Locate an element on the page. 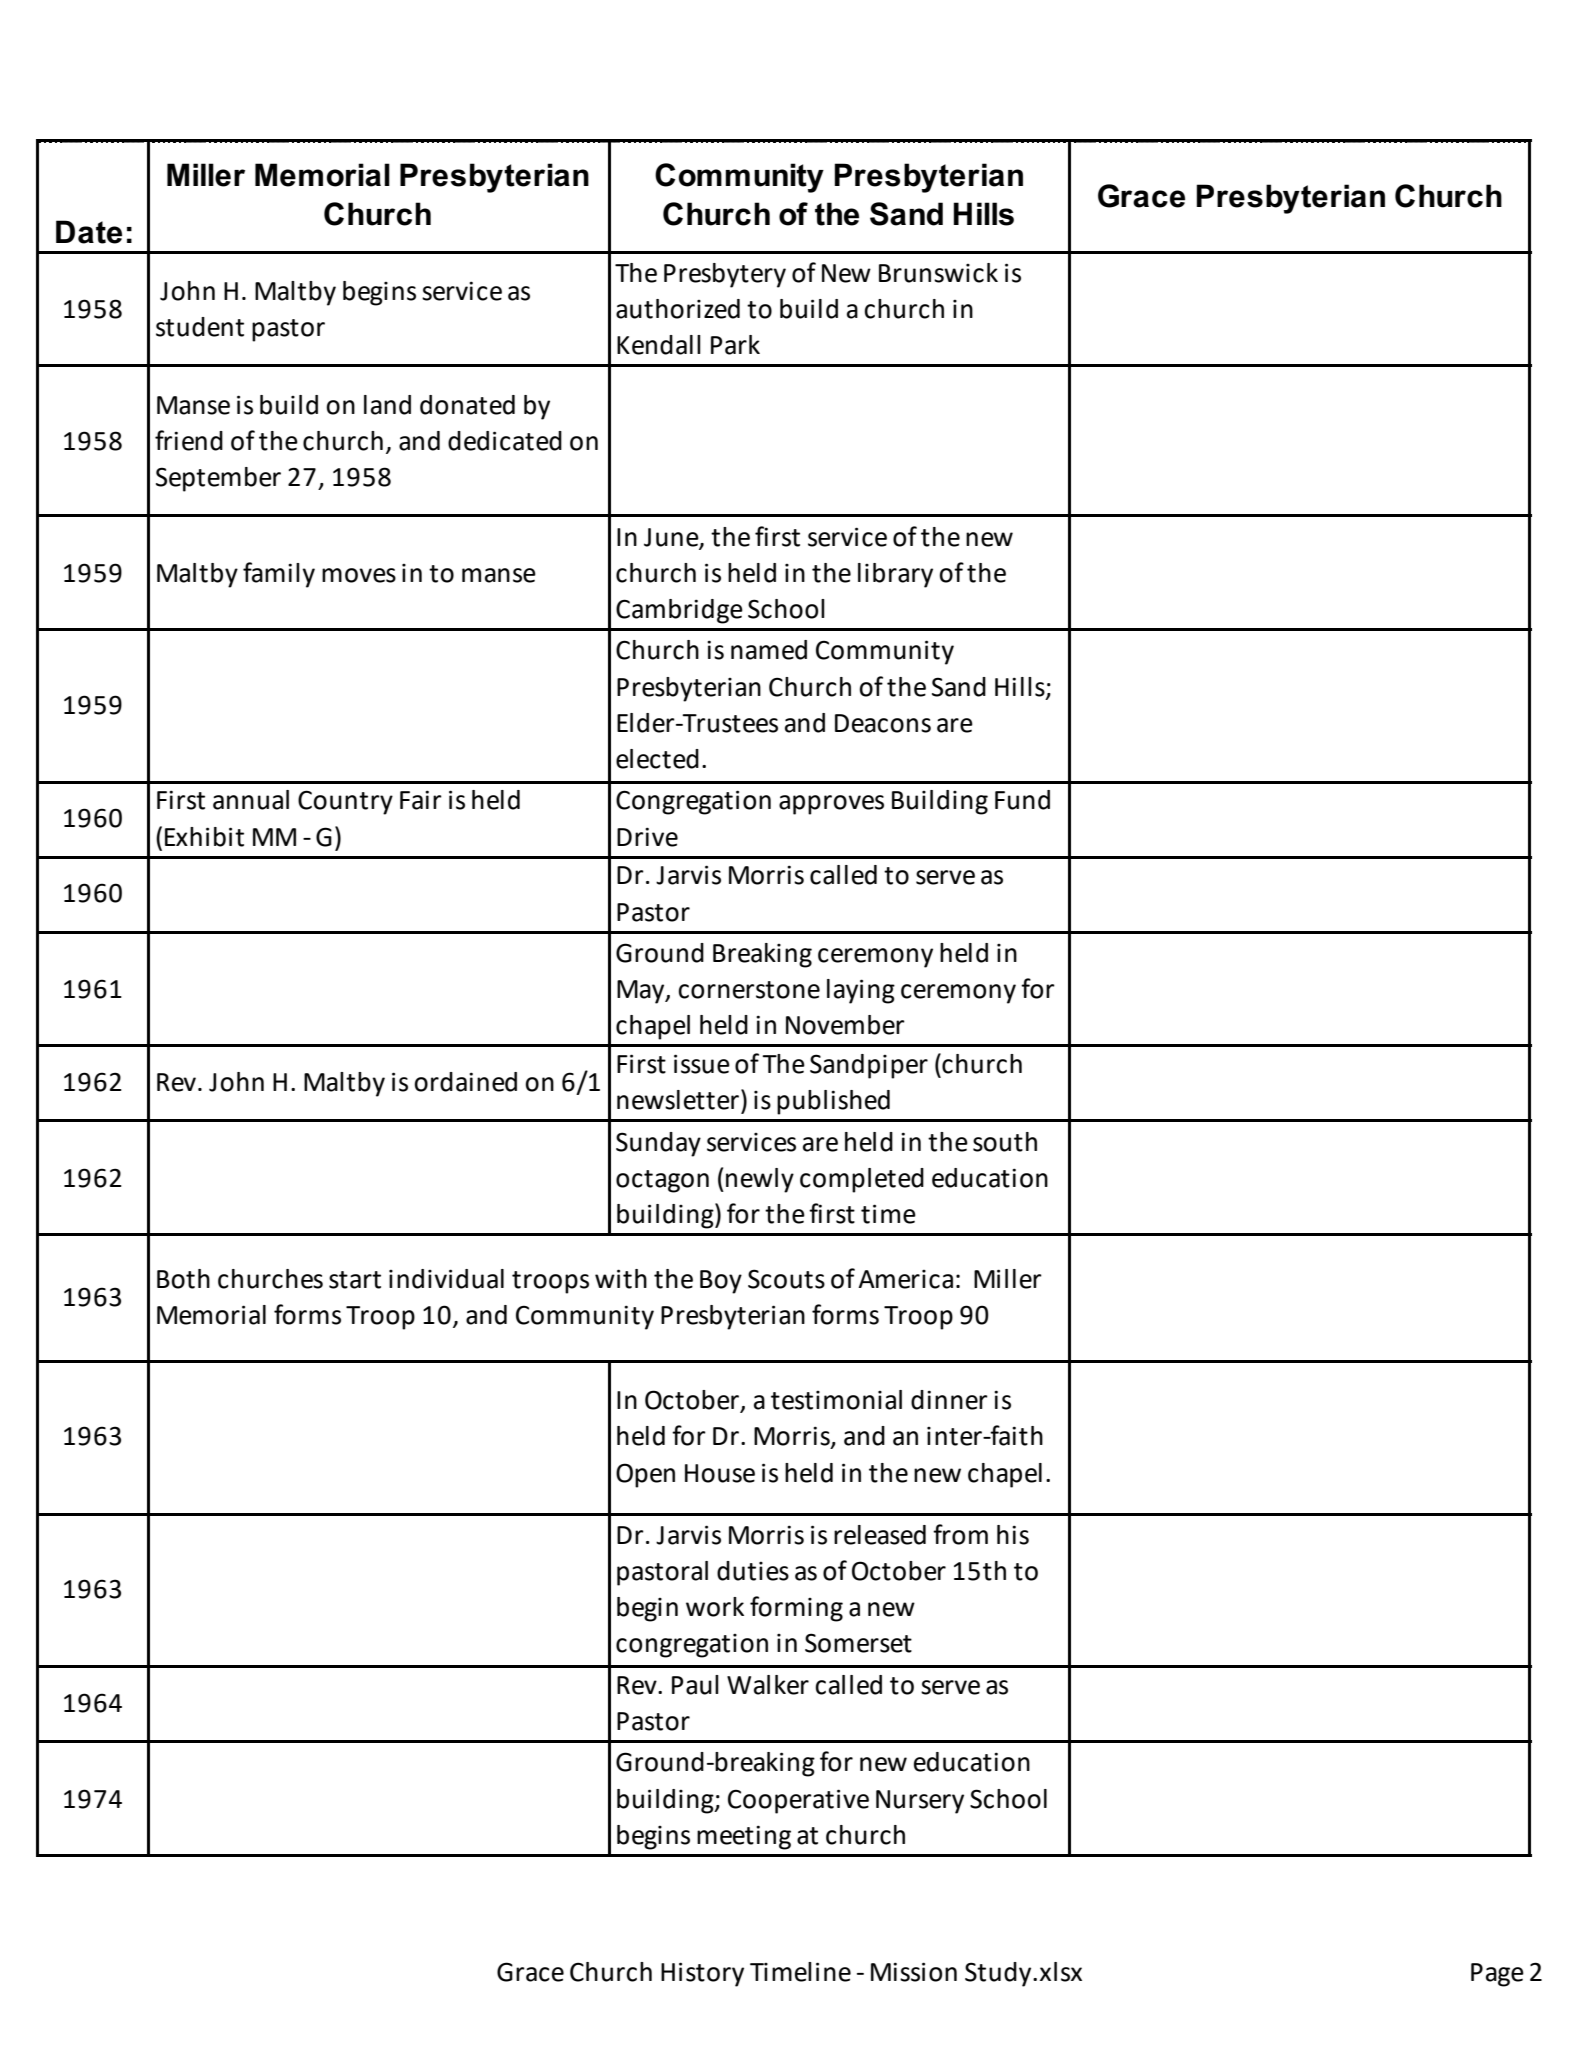 This image has width=1583, height=2048. Both is located at coordinates (183, 1279).
